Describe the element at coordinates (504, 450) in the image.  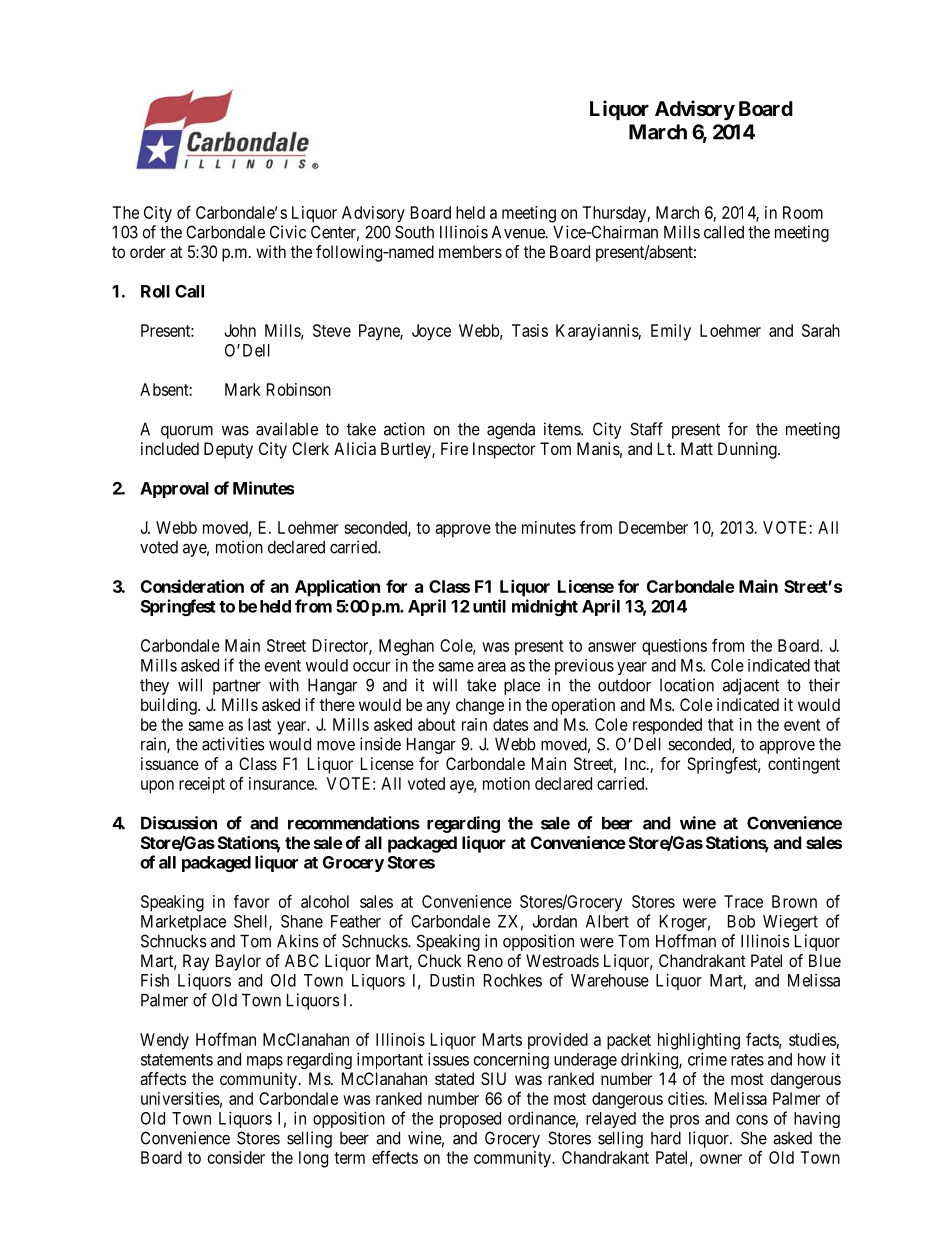
I see `Inspector` at that location.
